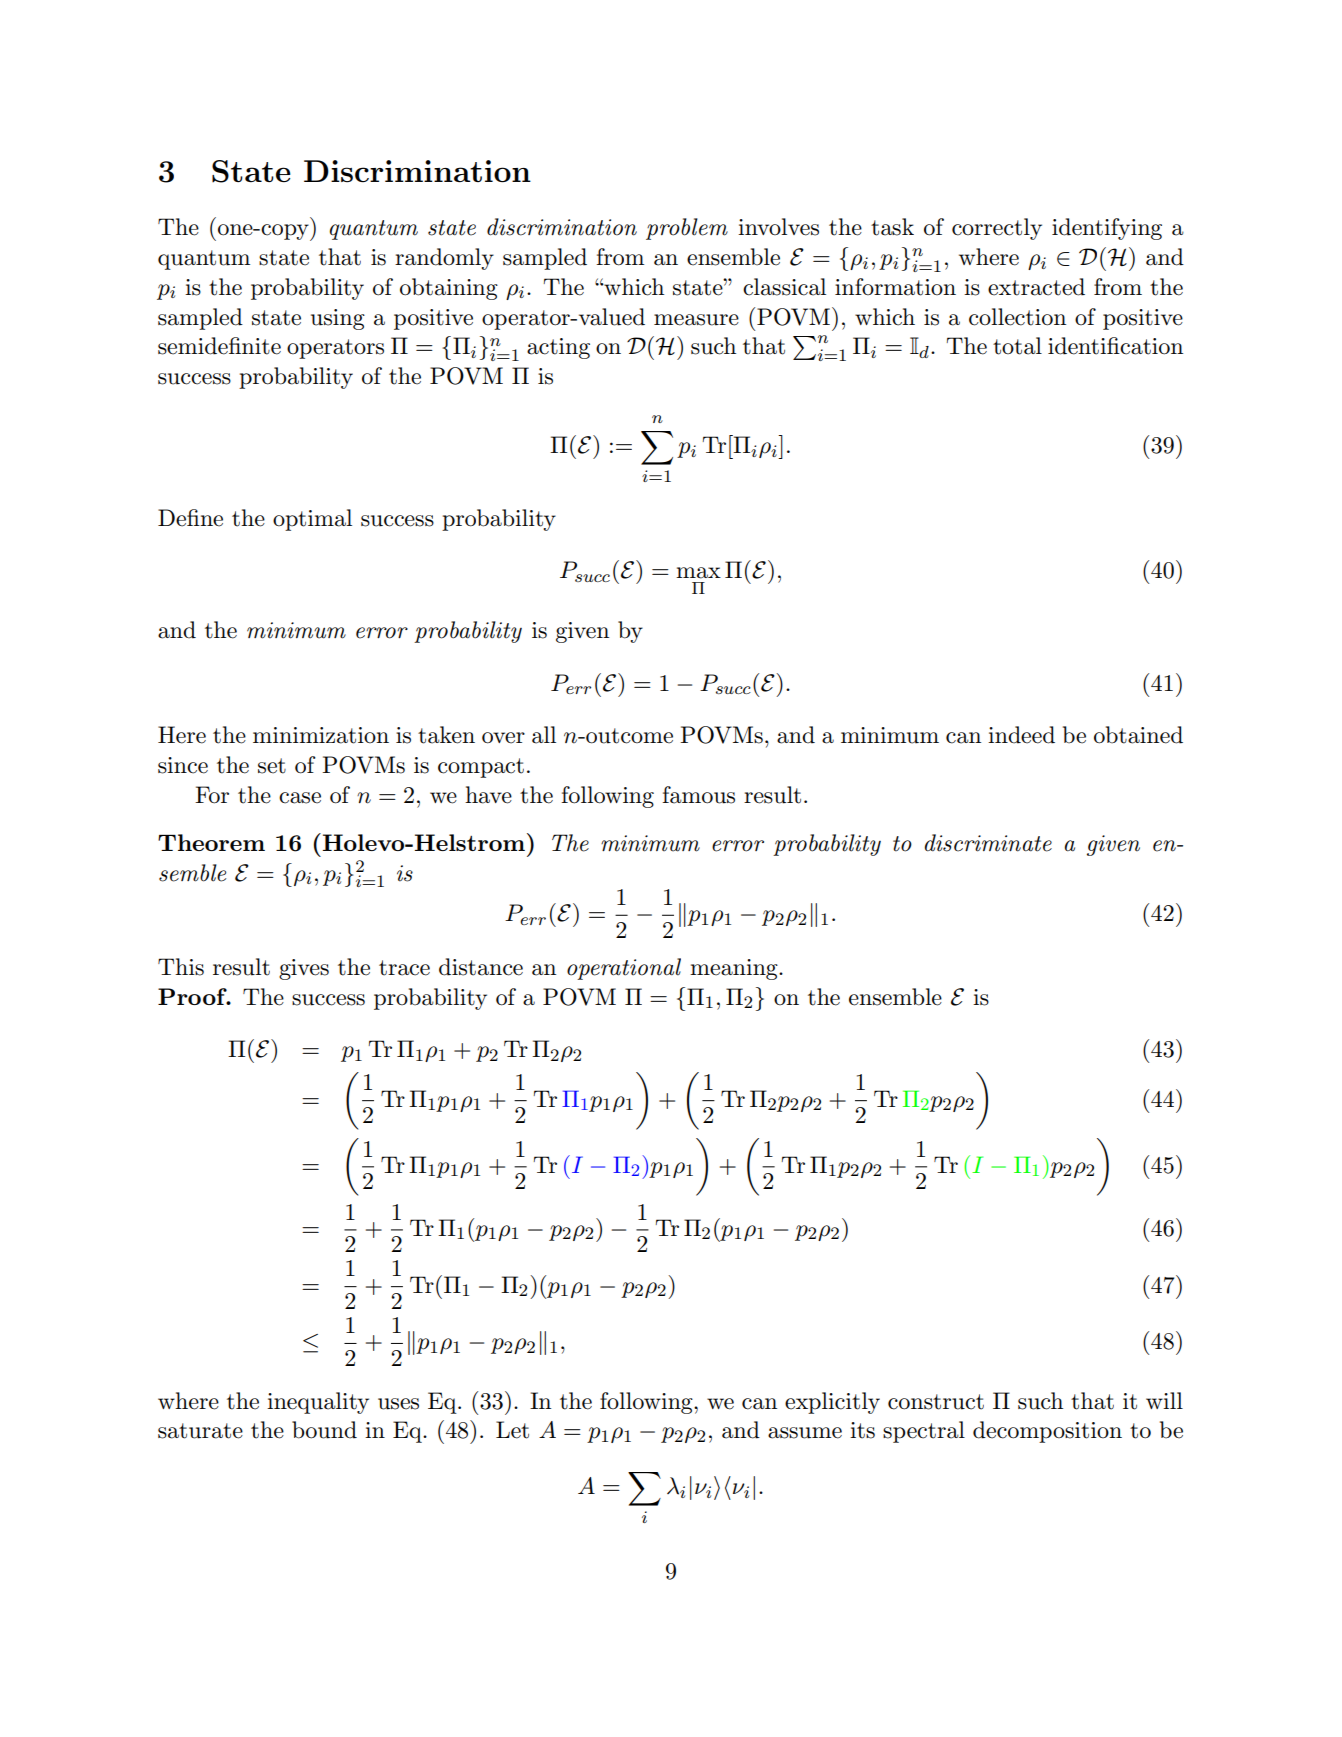 Image resolution: width=1342 pixels, height=1737 pixels. I want to click on problem, so click(687, 229).
